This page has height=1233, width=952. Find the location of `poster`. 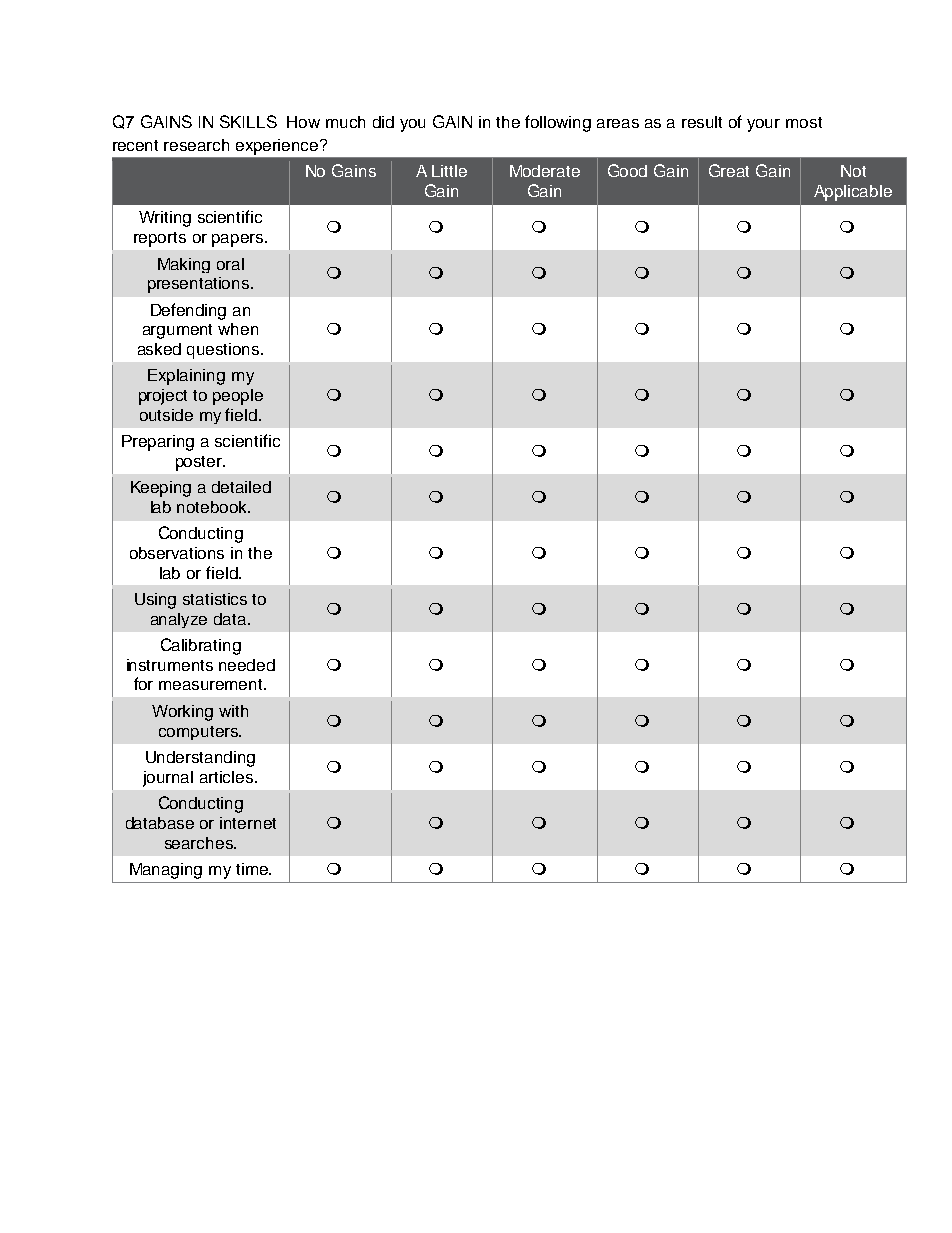

poster is located at coordinates (200, 463).
